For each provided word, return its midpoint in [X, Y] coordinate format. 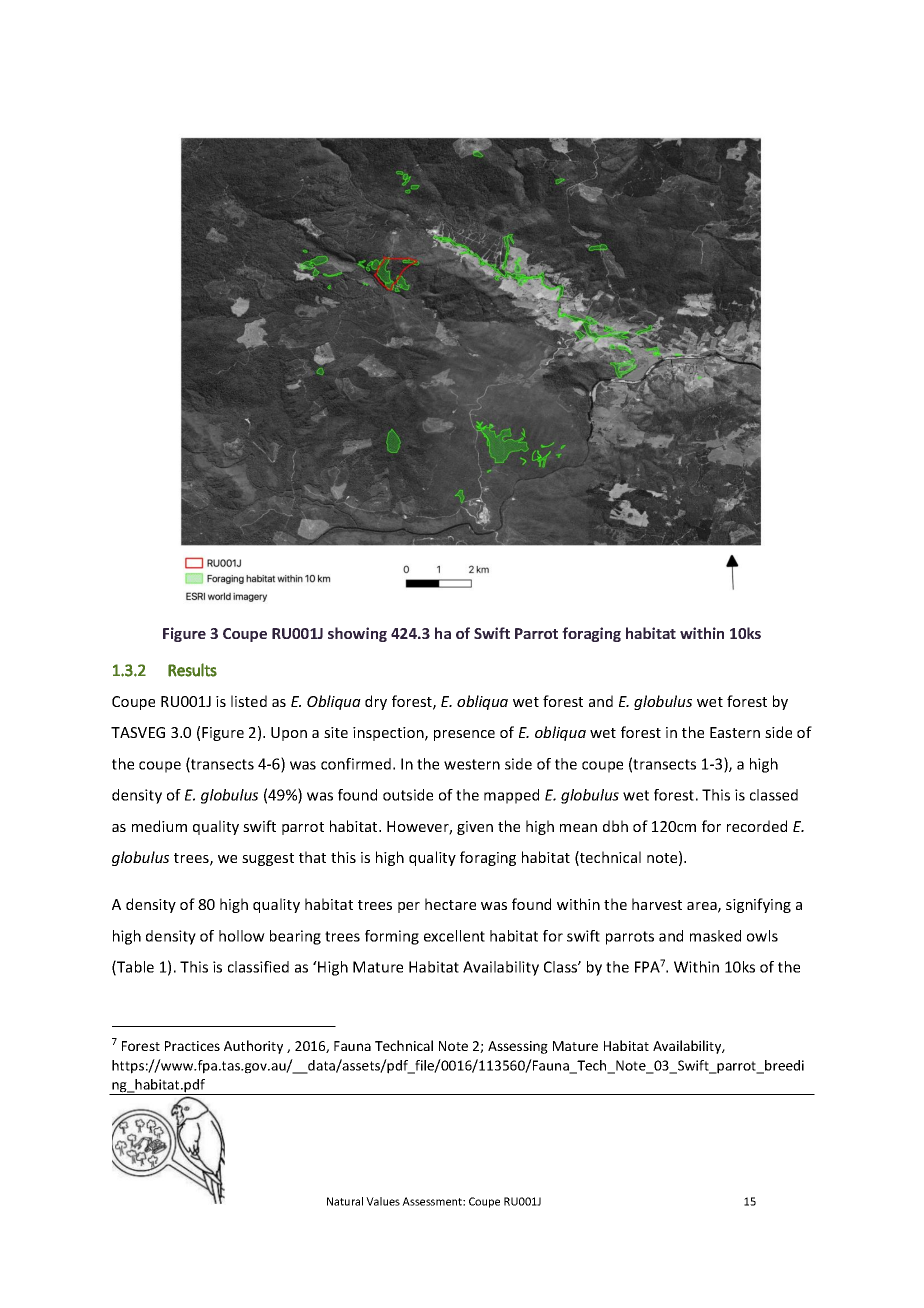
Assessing [518, 1047]
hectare [450, 904]
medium [159, 826]
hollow [242, 936]
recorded [757, 826]
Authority [253, 1047]
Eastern [735, 732]
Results [192, 670]
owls [762, 936]
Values [383, 1201]
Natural [345, 1201]
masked [715, 936]
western [472, 764]
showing [357, 634]
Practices [192, 1046]
